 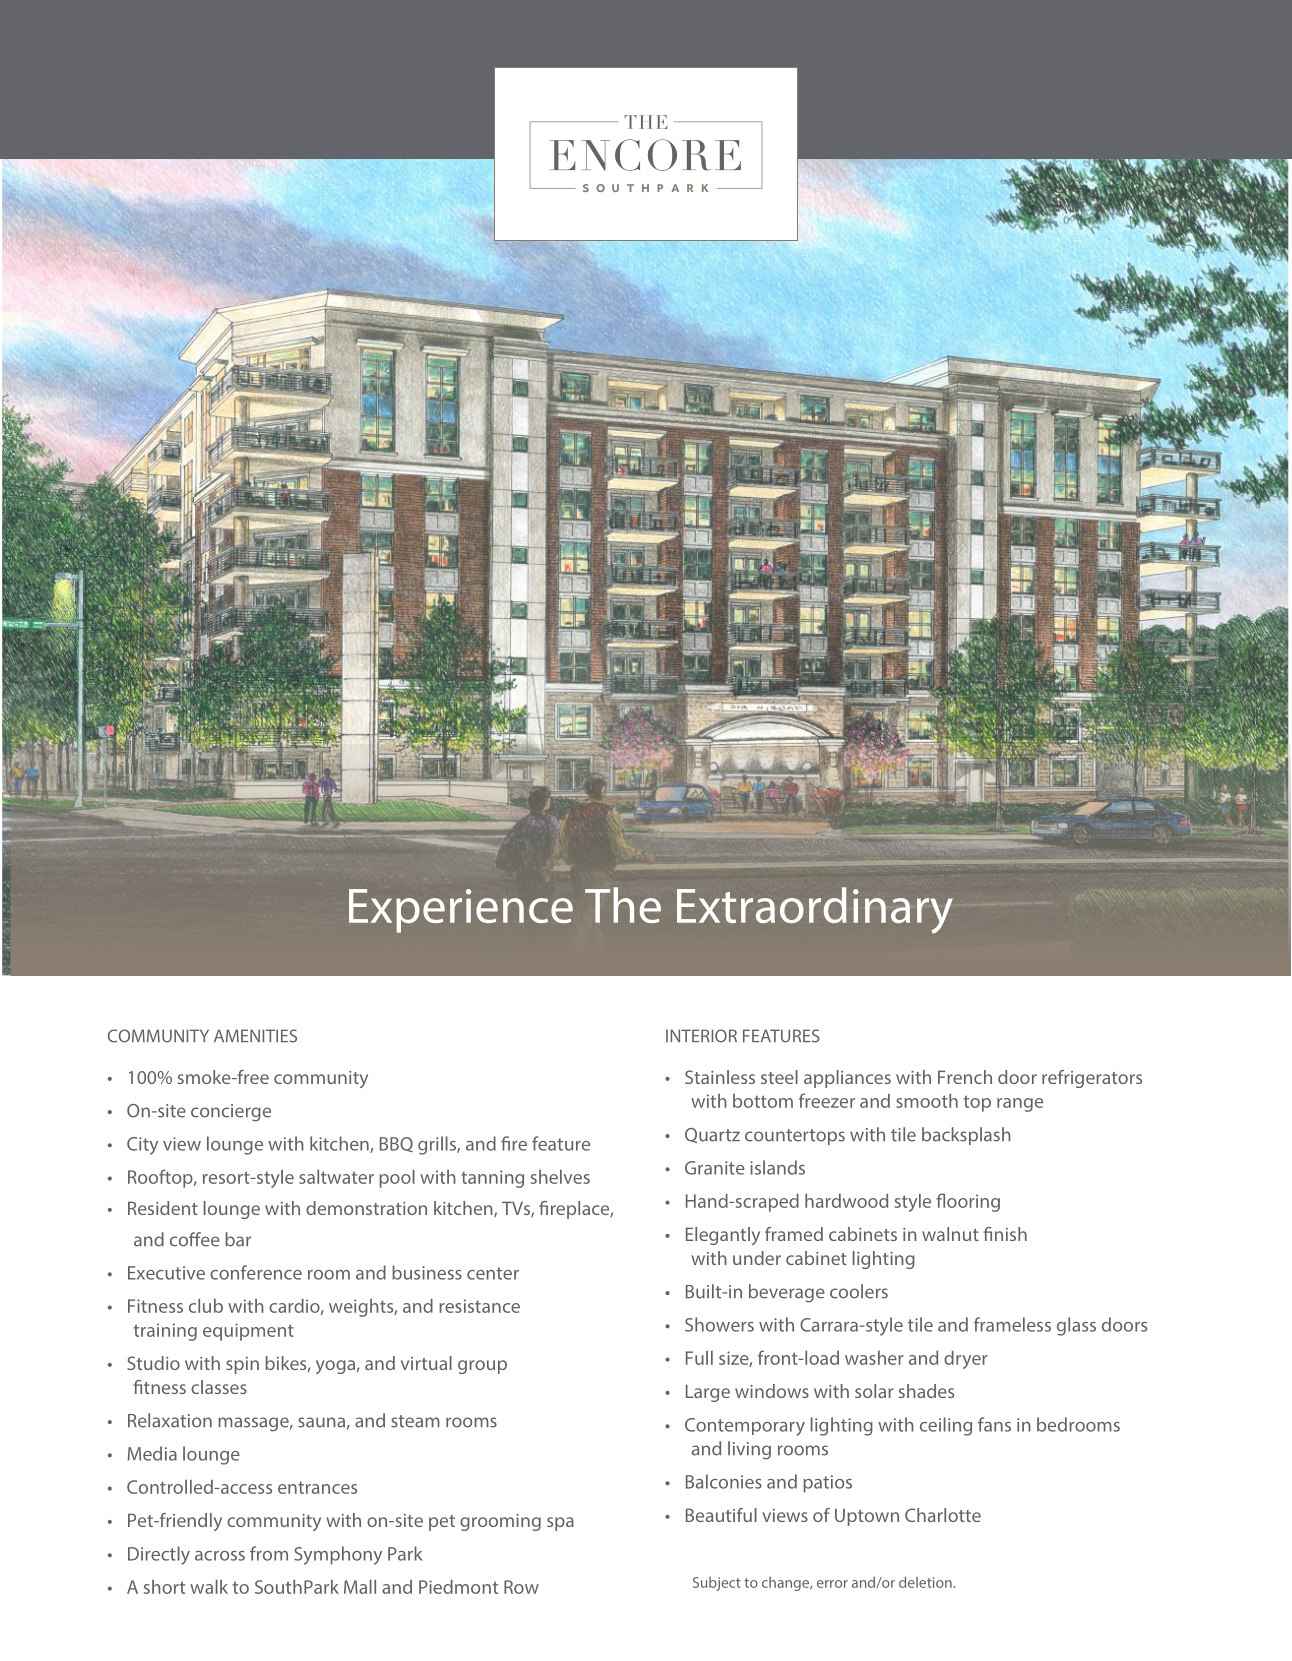 What do you see at coordinates (966, 1360) in the page?
I see `dryer` at bounding box center [966, 1360].
